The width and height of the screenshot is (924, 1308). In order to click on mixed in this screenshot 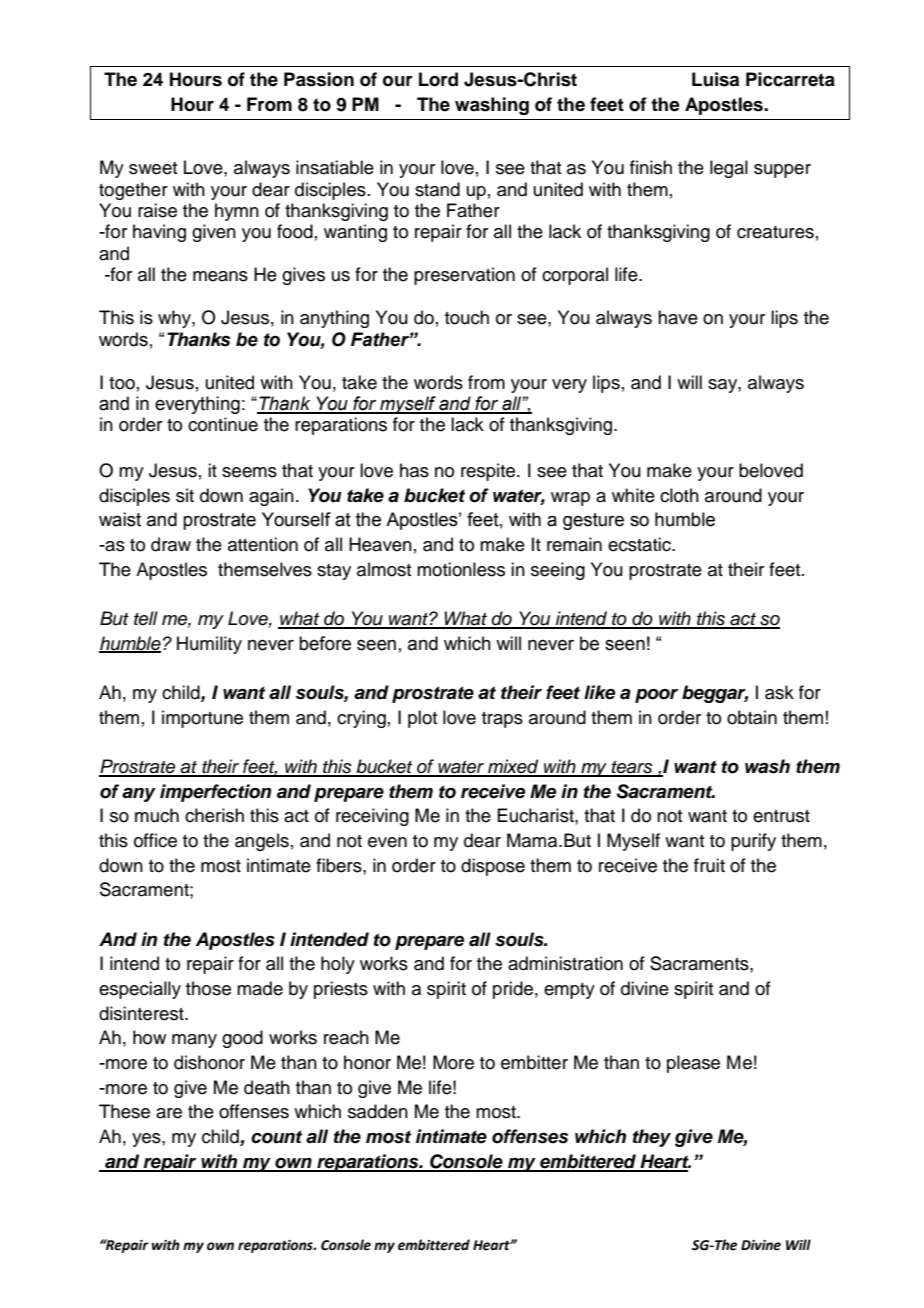, I will do `click(513, 767)`.
